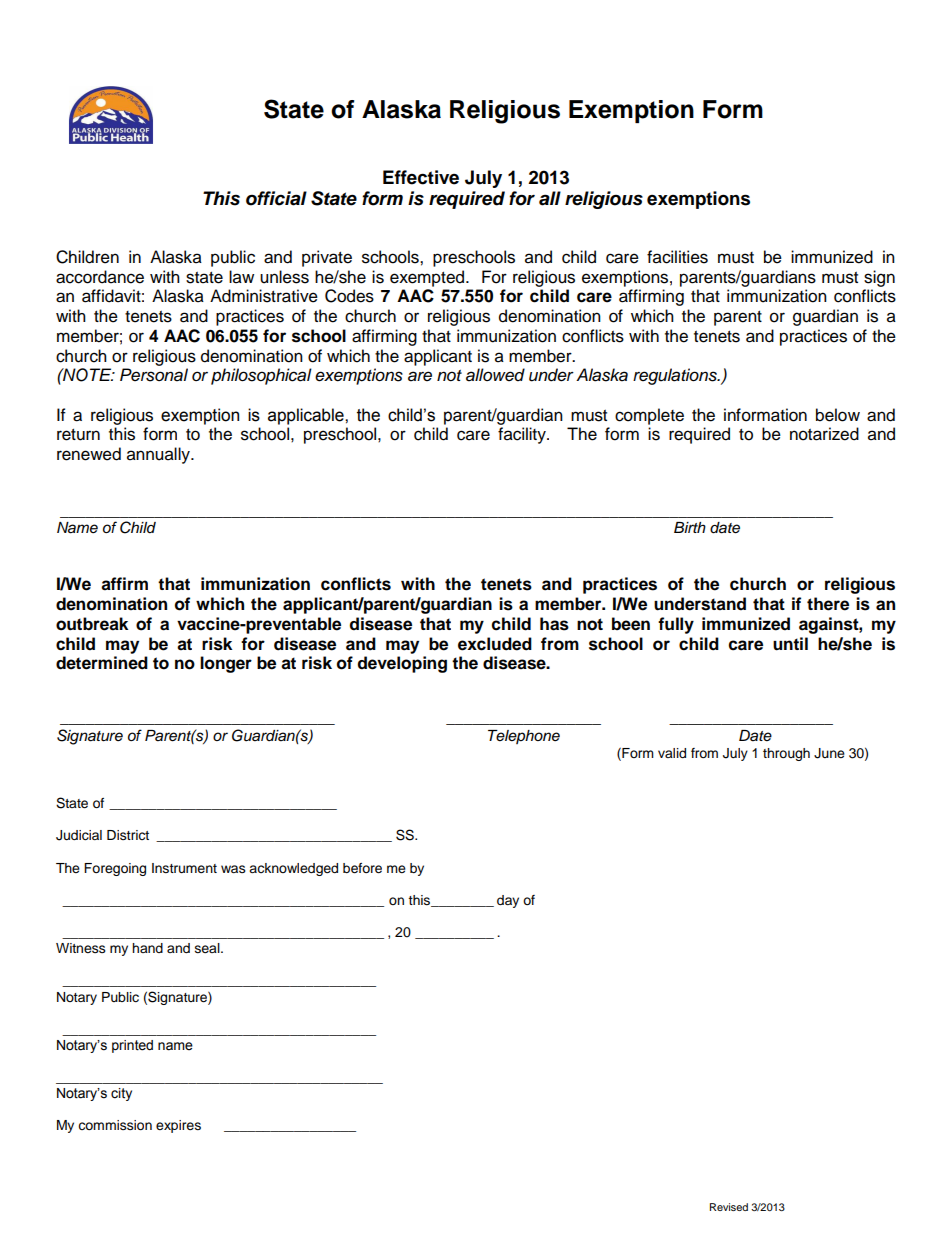 The width and height of the screenshot is (952, 1233). What do you see at coordinates (276, 198) in the screenshot?
I see `official` at bounding box center [276, 198].
